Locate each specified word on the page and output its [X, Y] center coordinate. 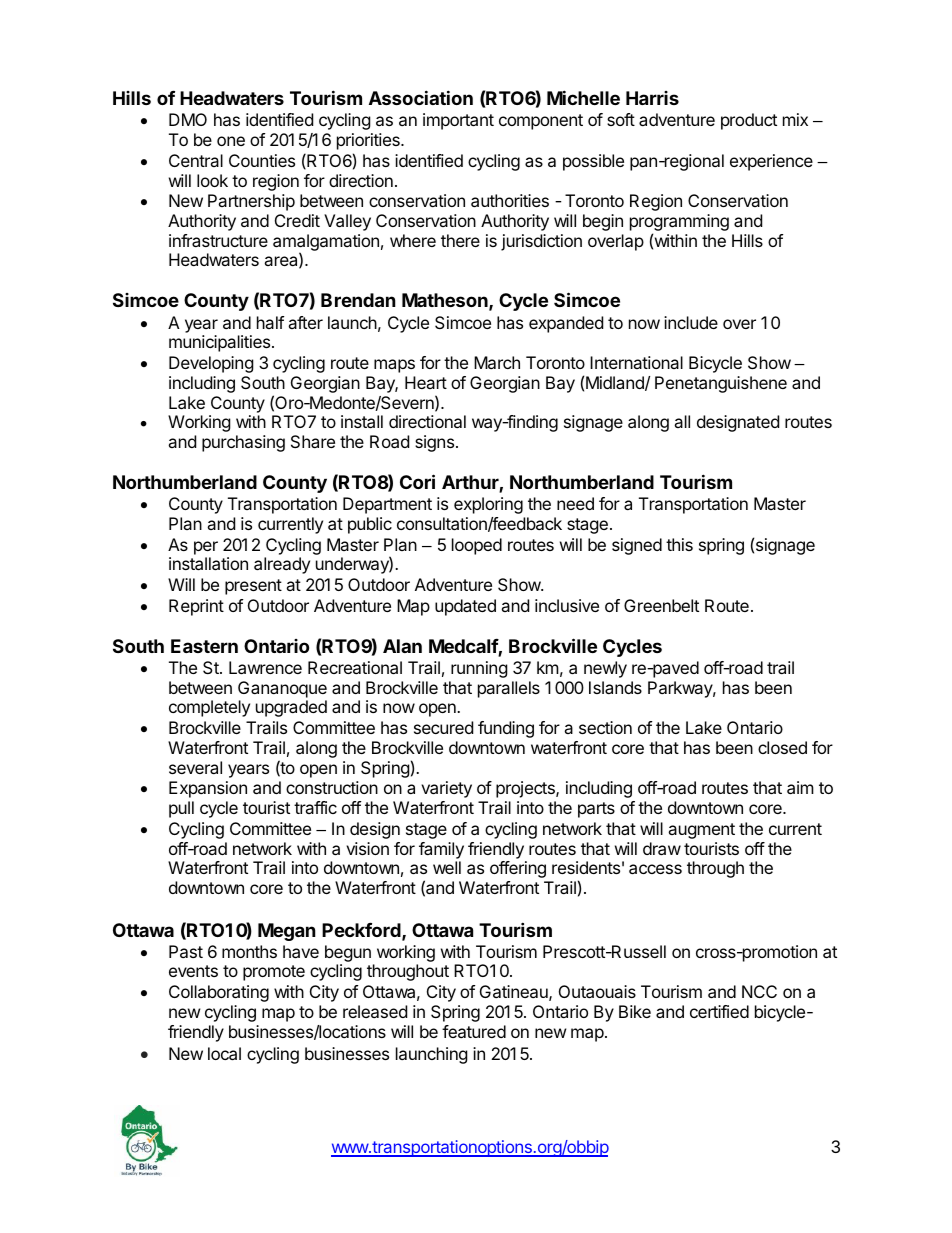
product [749, 121]
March [497, 362]
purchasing [243, 443]
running [479, 669]
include [691, 322]
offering [518, 869]
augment [701, 831]
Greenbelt [661, 605]
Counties [262, 160]
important [458, 121]
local [224, 1053]
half [270, 322]
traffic [315, 807]
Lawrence [265, 667]
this [679, 544]
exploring [488, 505]
